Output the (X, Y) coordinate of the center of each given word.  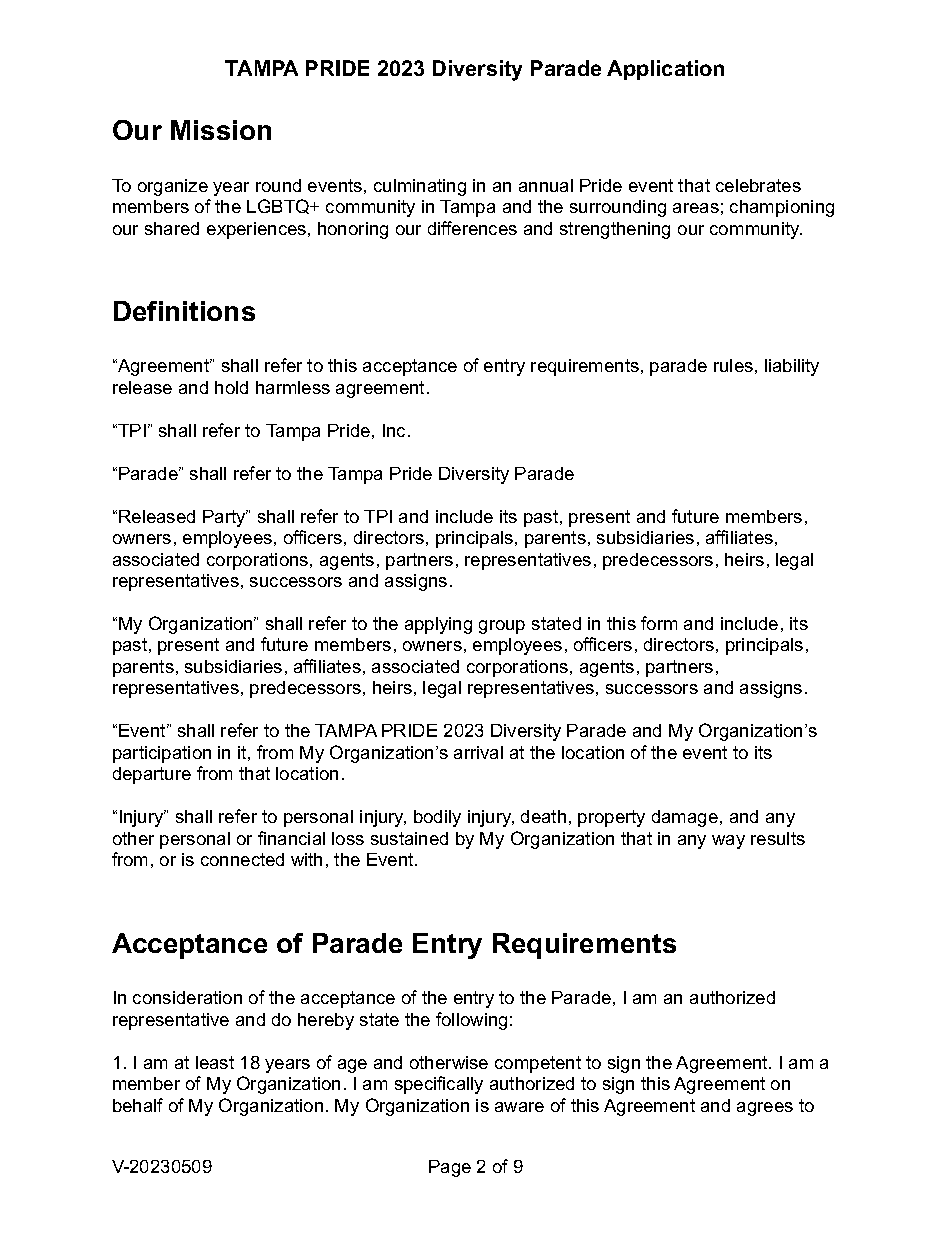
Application (665, 70)
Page (450, 1168)
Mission (221, 130)
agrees (765, 1109)
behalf (138, 1105)
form (659, 623)
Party (225, 518)
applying (438, 625)
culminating (420, 187)
